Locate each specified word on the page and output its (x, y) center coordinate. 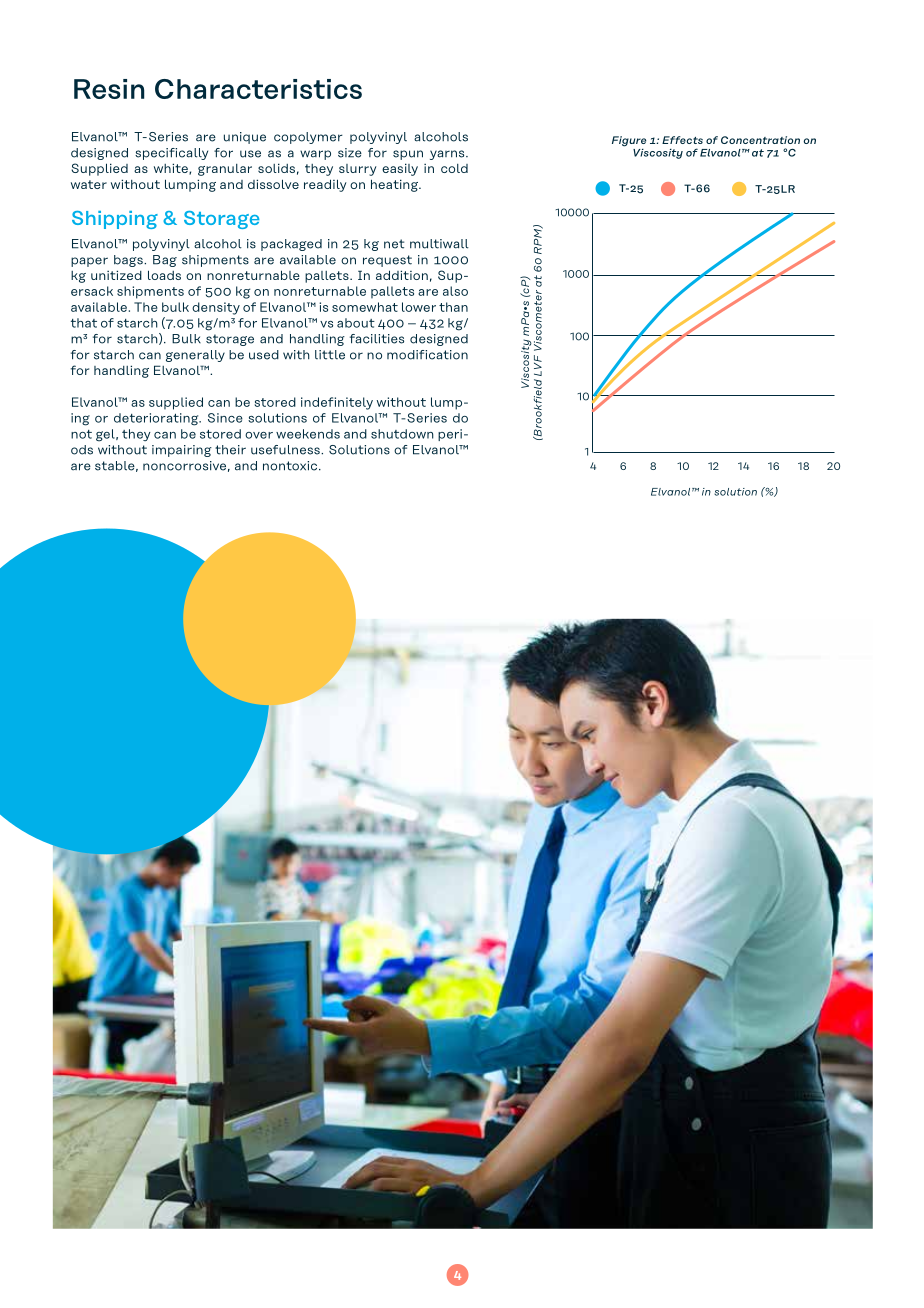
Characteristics (258, 89)
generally (195, 356)
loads (164, 275)
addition (402, 275)
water (89, 184)
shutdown (402, 434)
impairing (182, 451)
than (453, 307)
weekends (308, 434)
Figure (629, 141)
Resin (109, 89)
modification (427, 355)
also (455, 291)
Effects (682, 140)
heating (395, 185)
